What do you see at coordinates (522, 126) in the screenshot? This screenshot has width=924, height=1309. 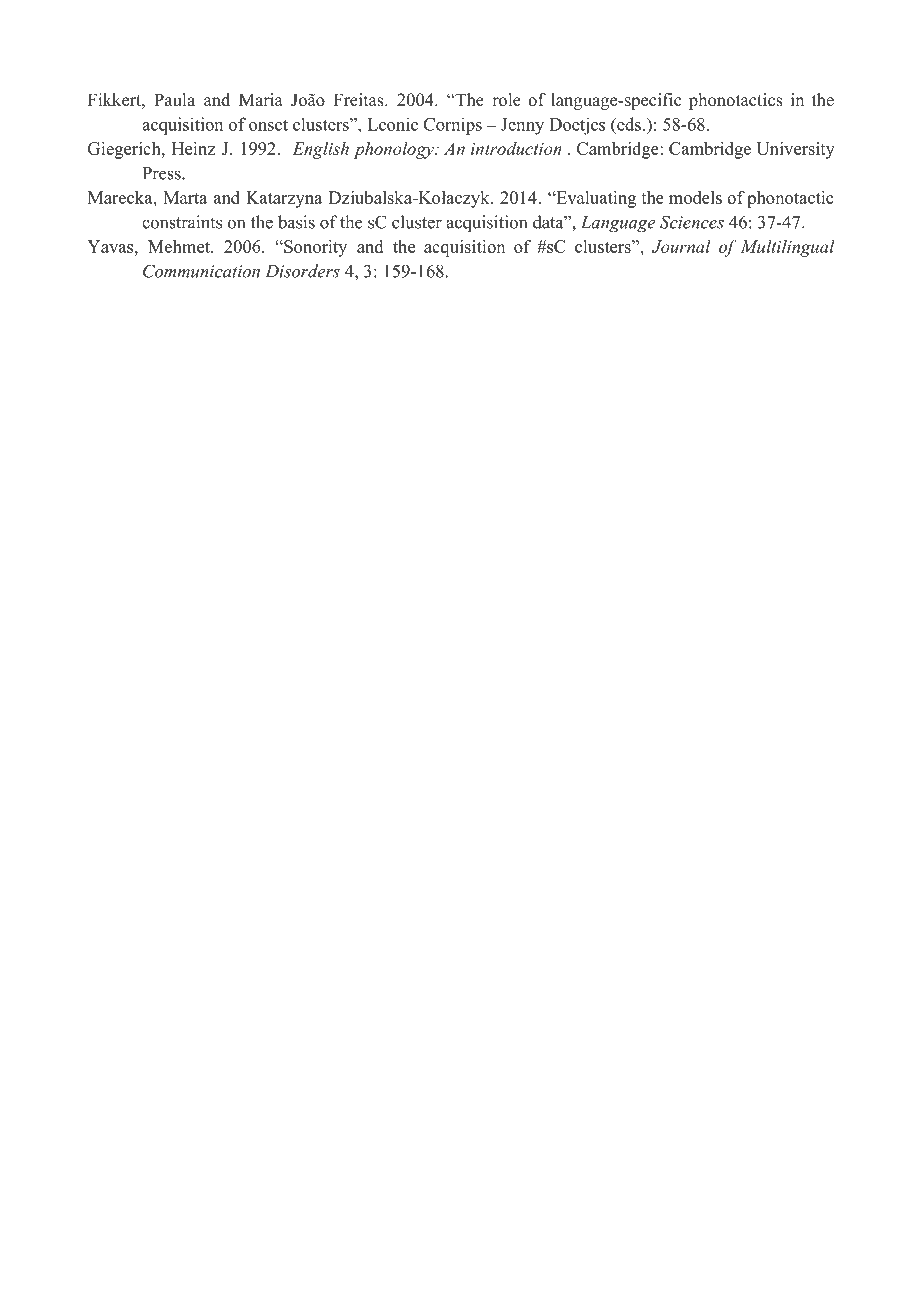 I see `Jenny` at bounding box center [522, 126].
